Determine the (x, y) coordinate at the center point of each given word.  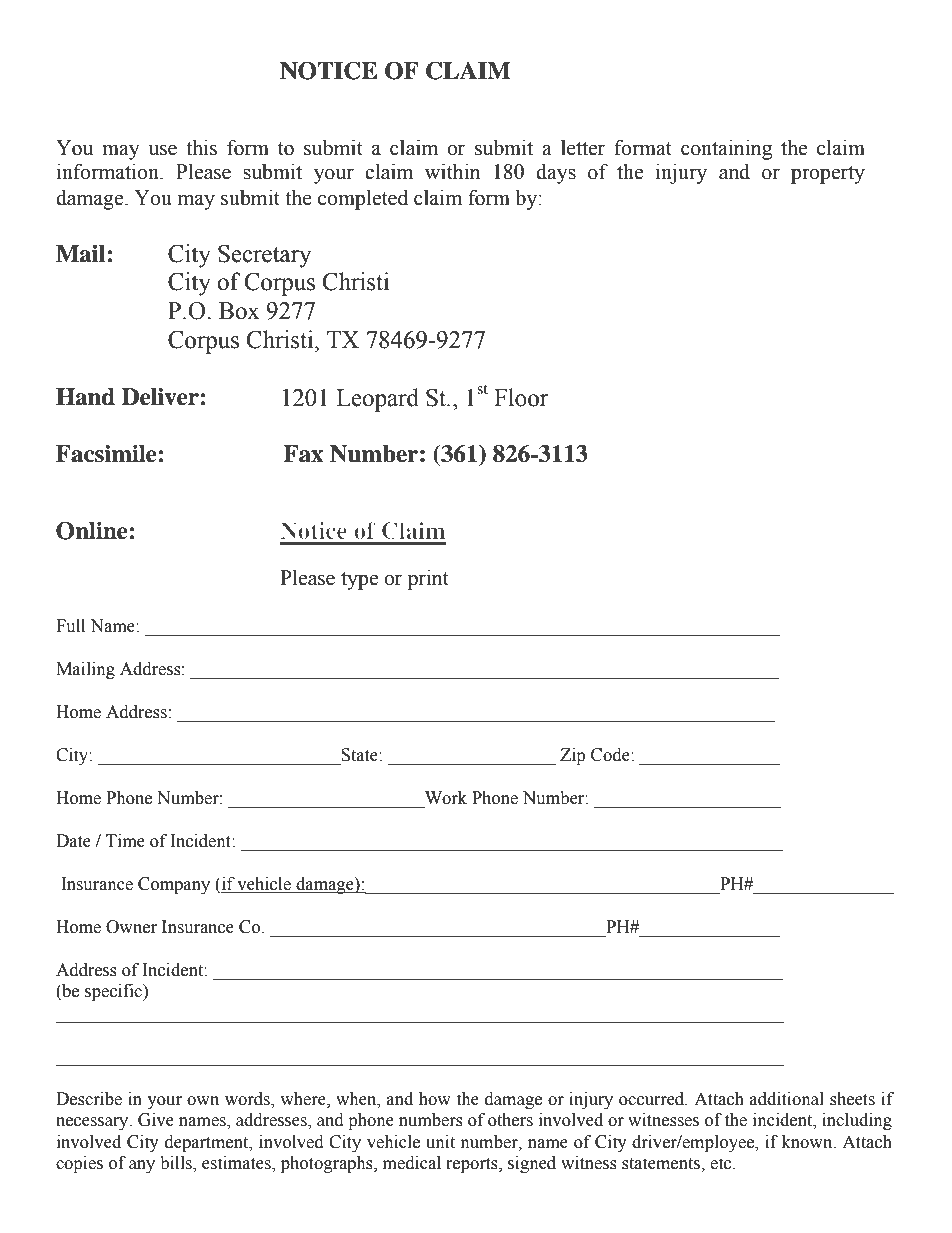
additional (787, 1099)
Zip (572, 756)
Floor (521, 397)
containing (726, 149)
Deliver (160, 397)
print (428, 579)
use (162, 150)
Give (156, 1120)
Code (611, 755)
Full (70, 626)
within (452, 171)
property (828, 175)
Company (174, 885)
